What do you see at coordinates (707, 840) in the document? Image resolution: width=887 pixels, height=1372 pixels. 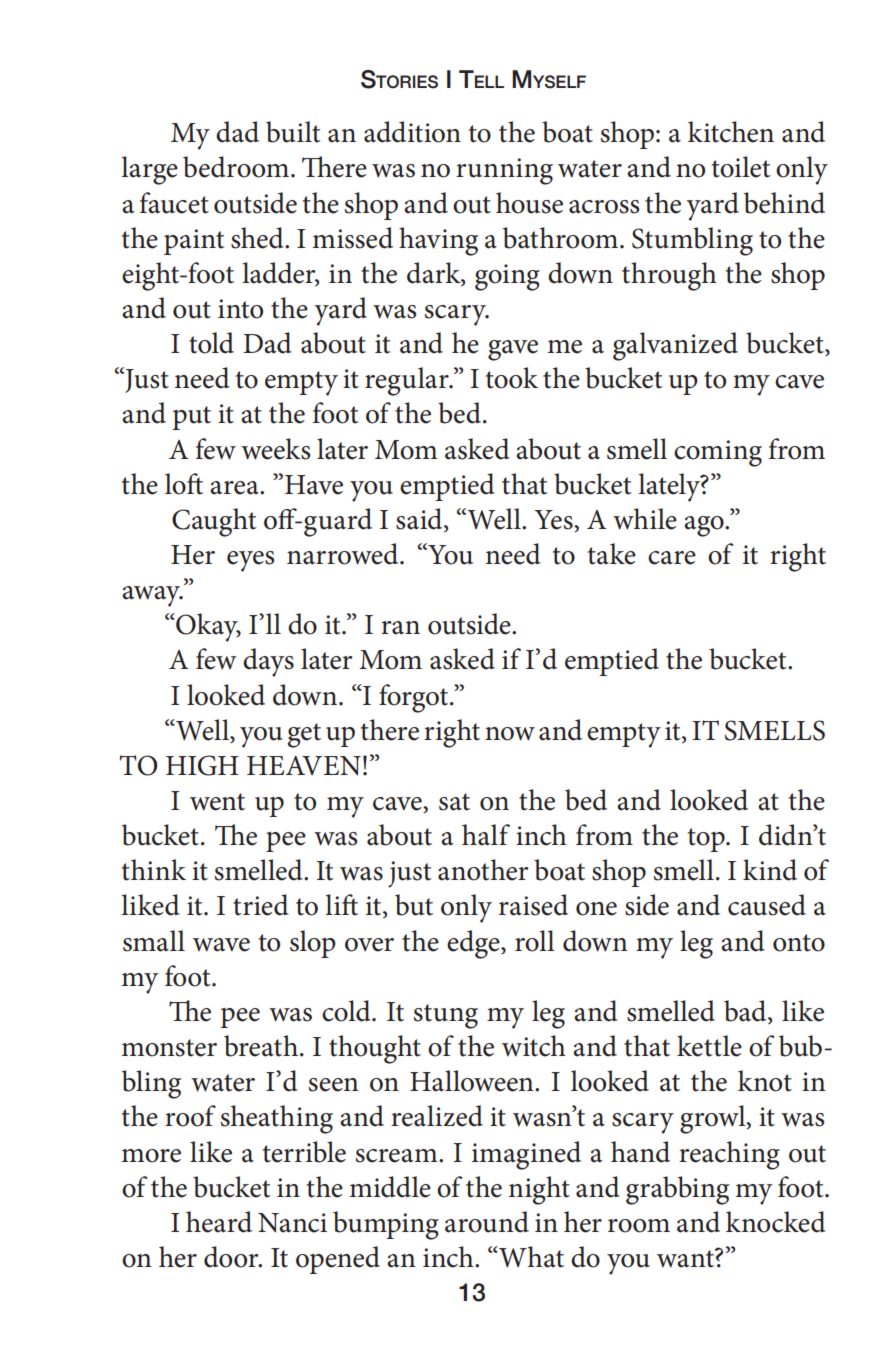 I see `top` at bounding box center [707, 840].
